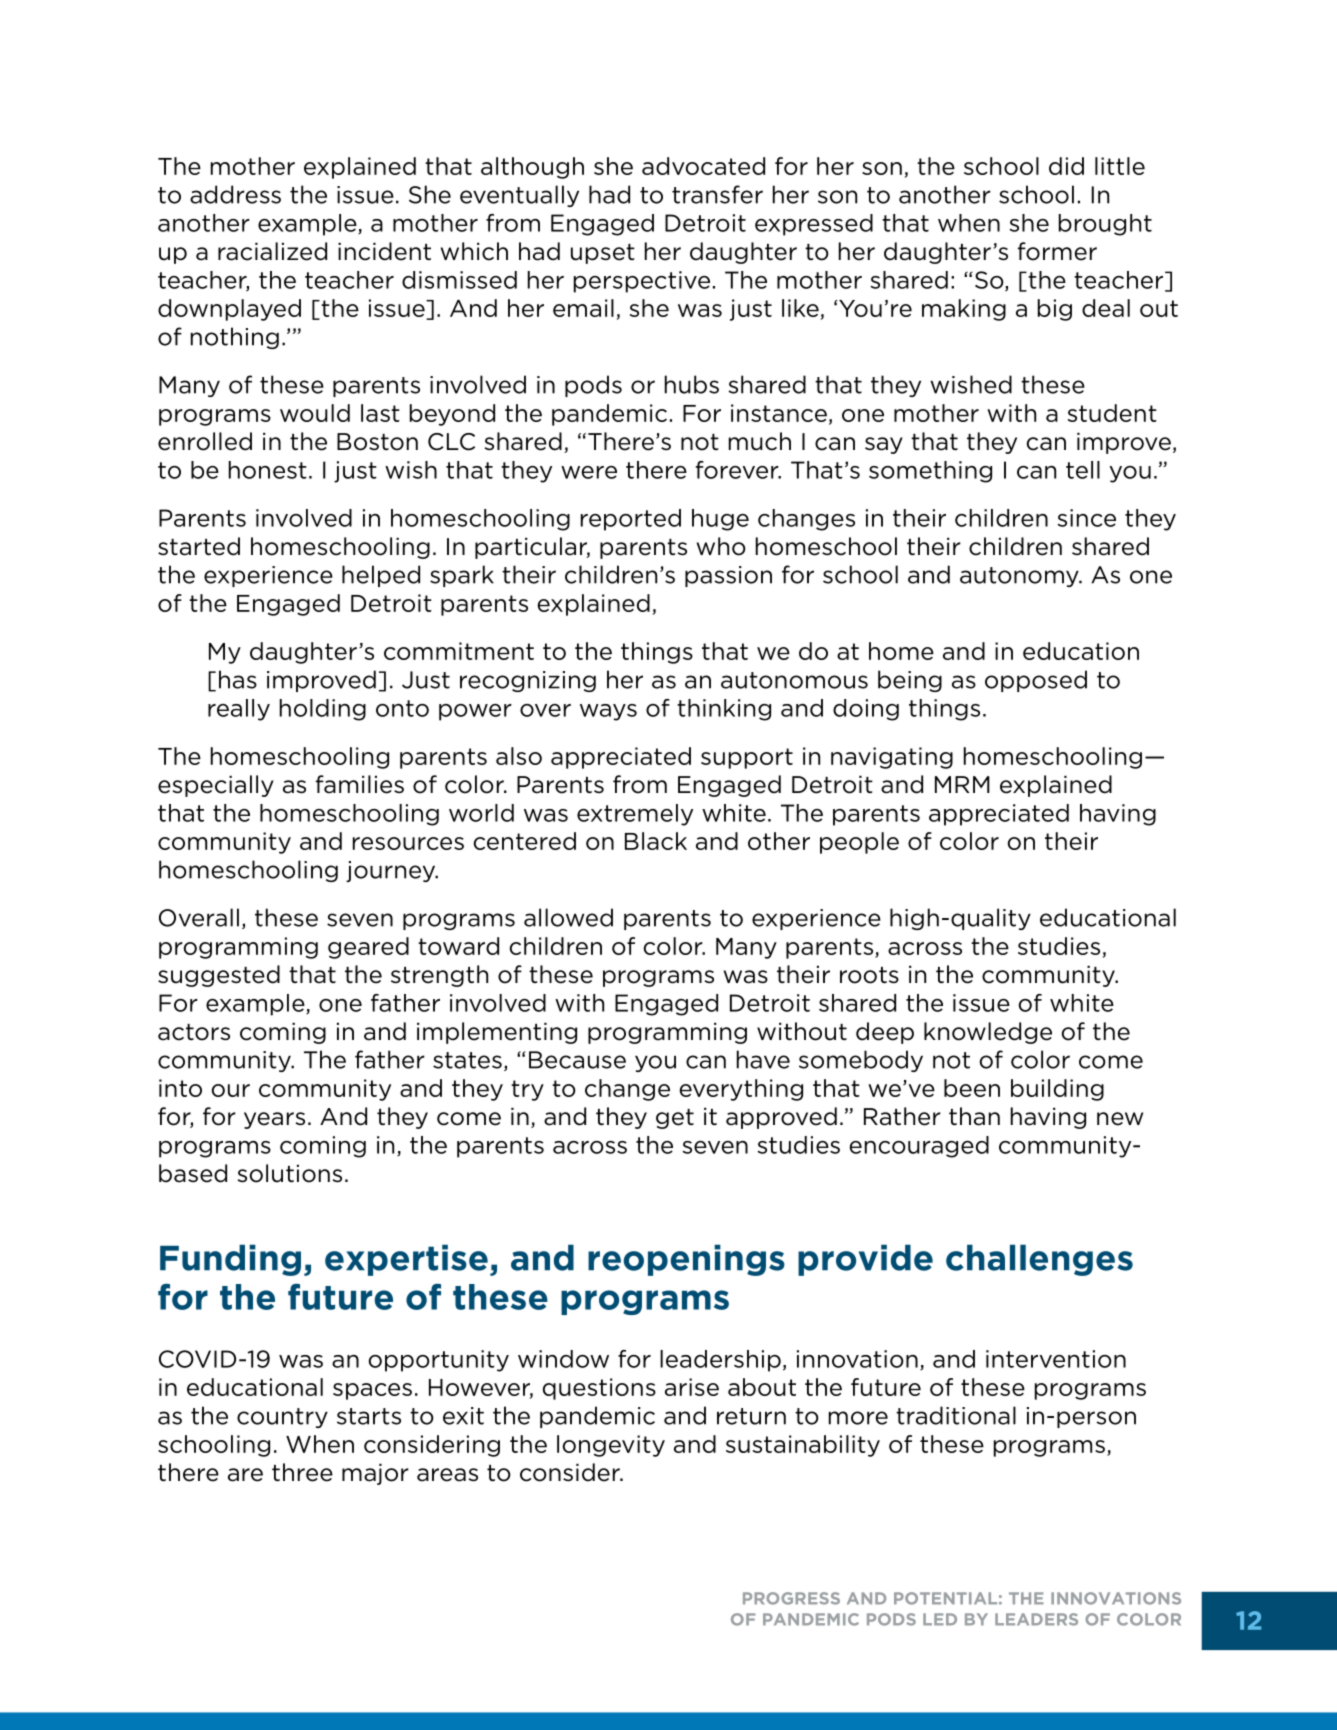 The width and height of the screenshot is (1337, 1730). What do you see at coordinates (717, 194) in the screenshot?
I see `transfer` at bounding box center [717, 194].
